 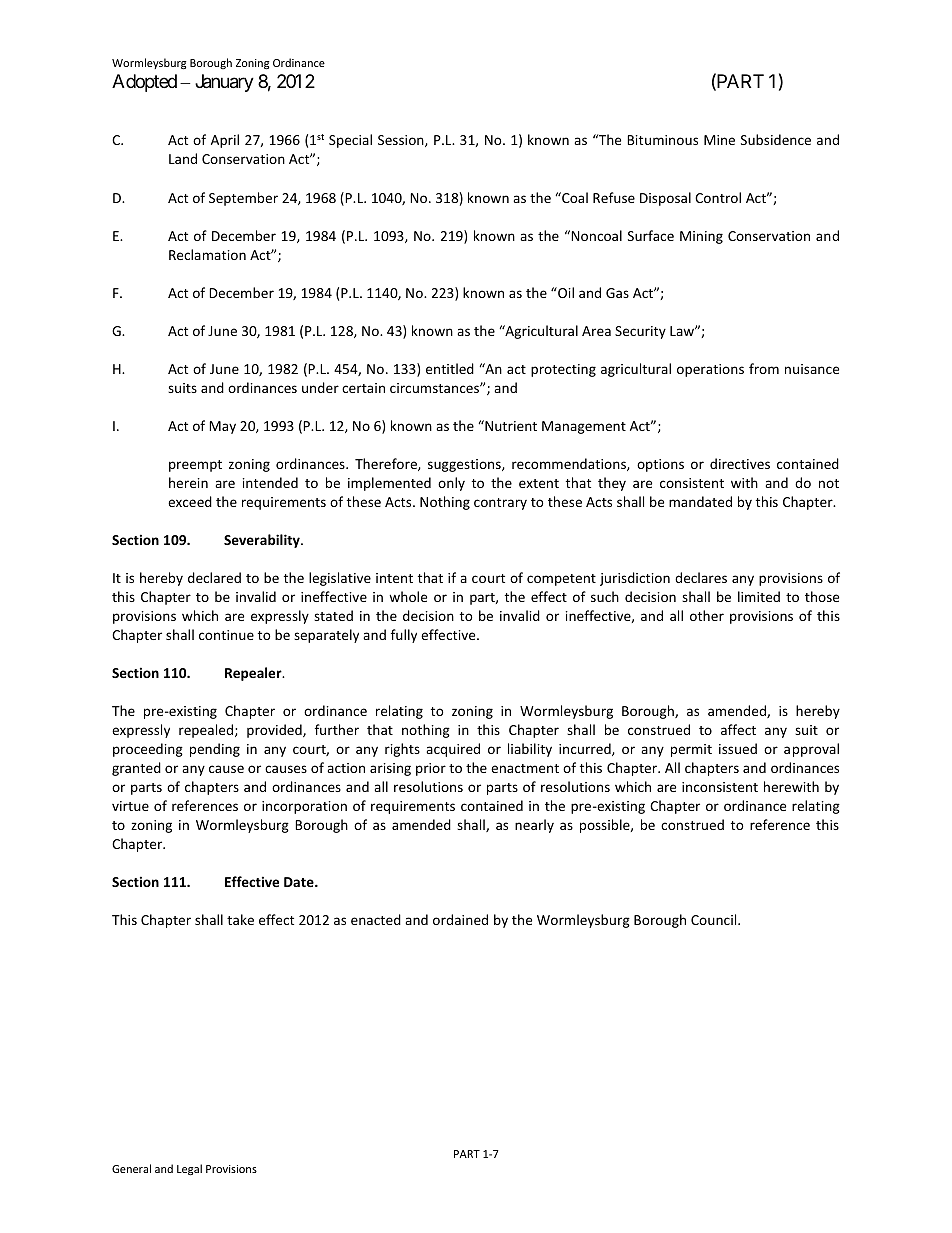 I want to click on ordained, so click(x=460, y=919).
